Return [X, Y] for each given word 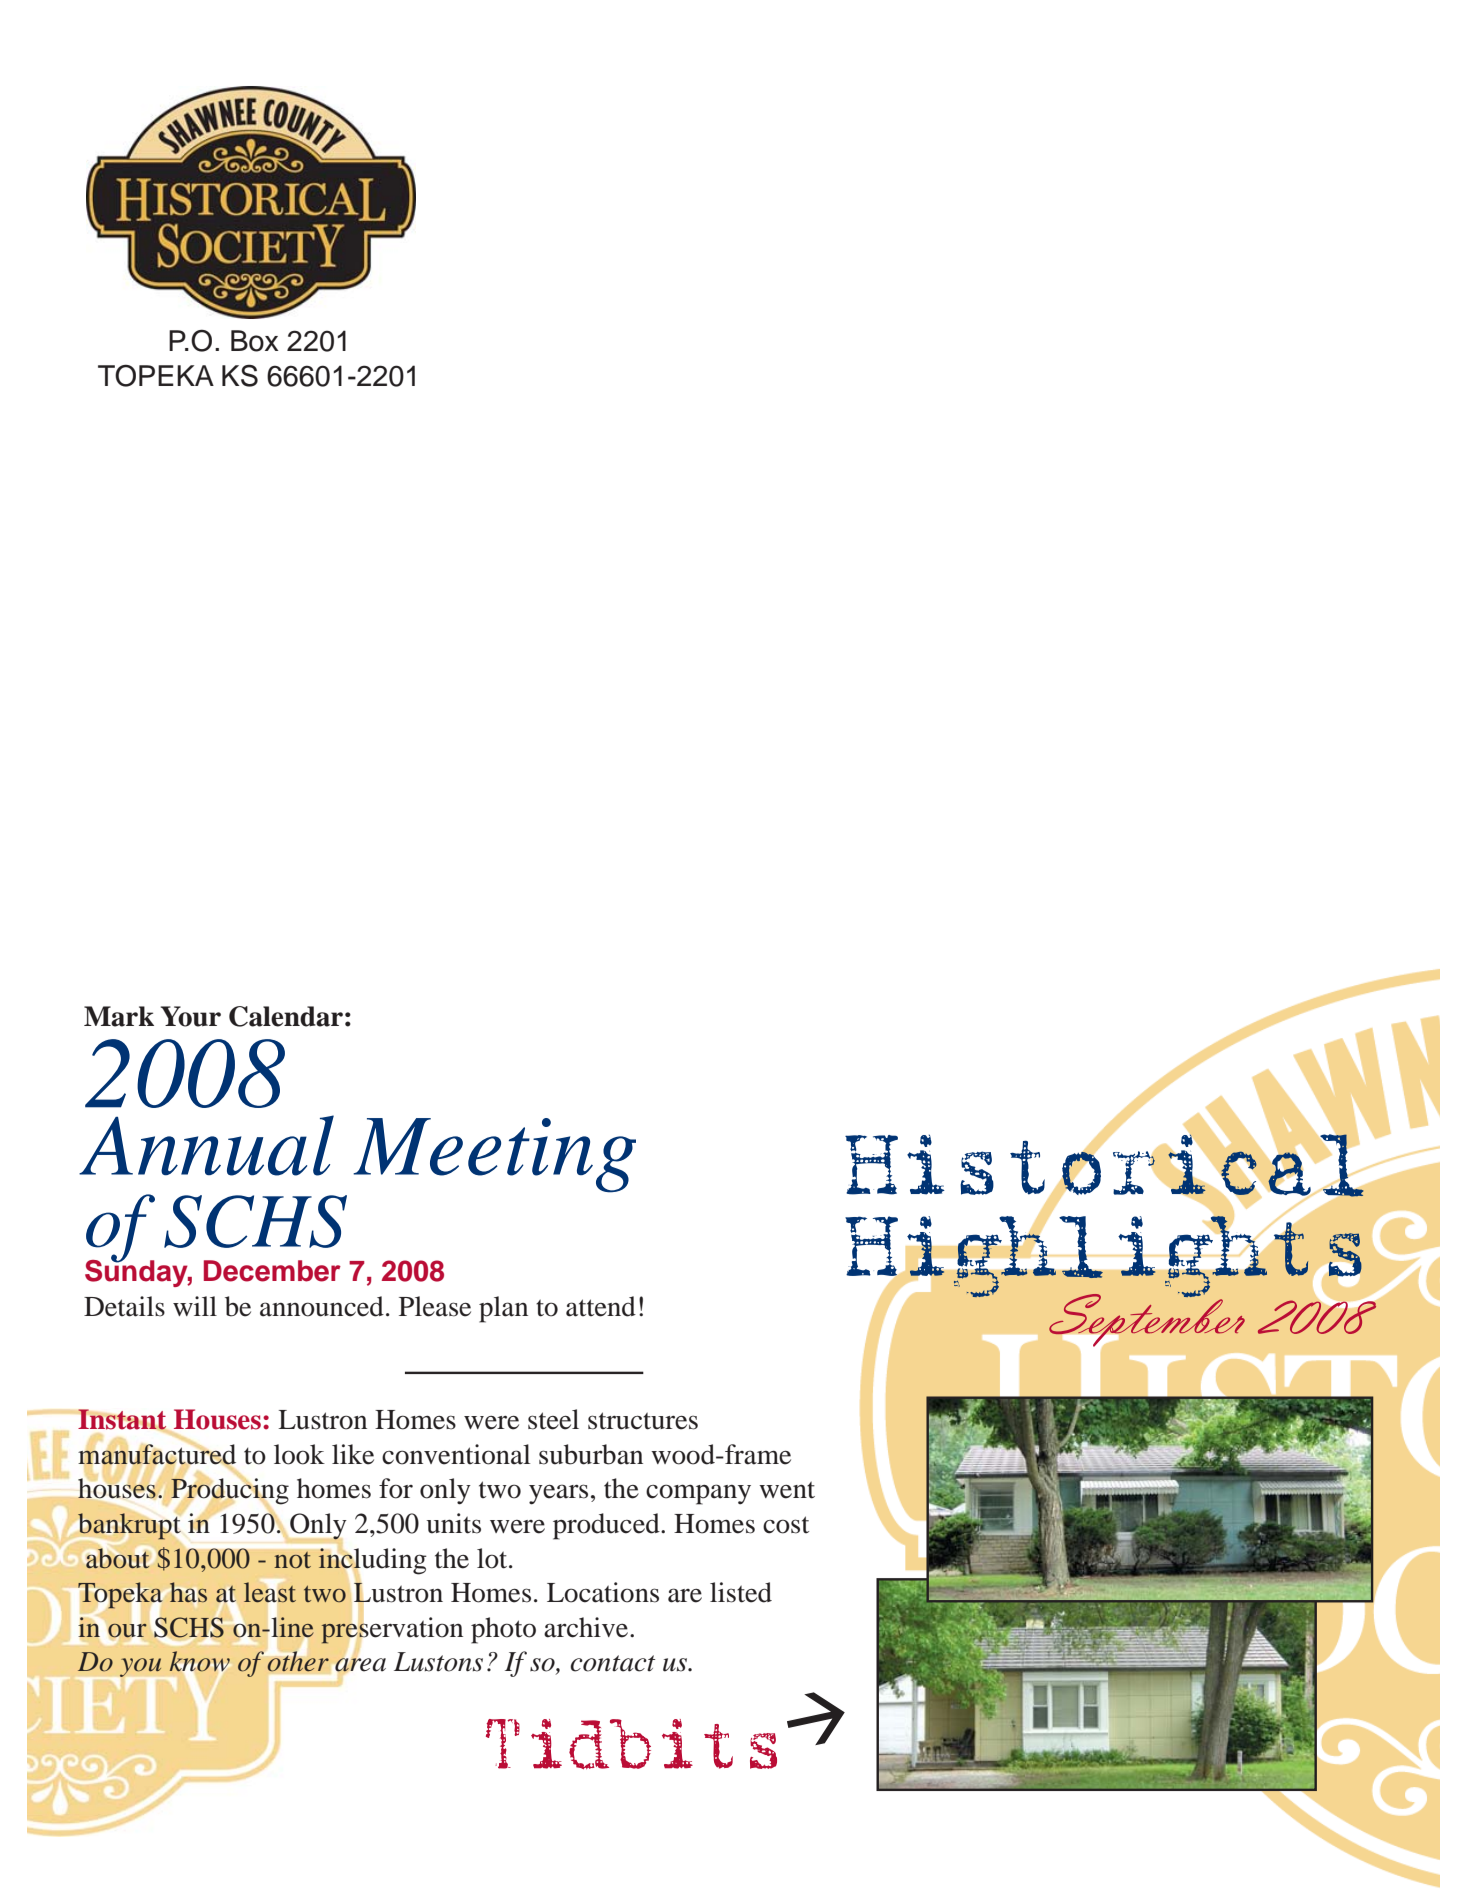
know [200, 1662]
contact [612, 1663]
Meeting [494, 1155]
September [1147, 1320]
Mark [119, 1016]
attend [601, 1306]
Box [255, 341]
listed [741, 1592]
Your [191, 1016]
